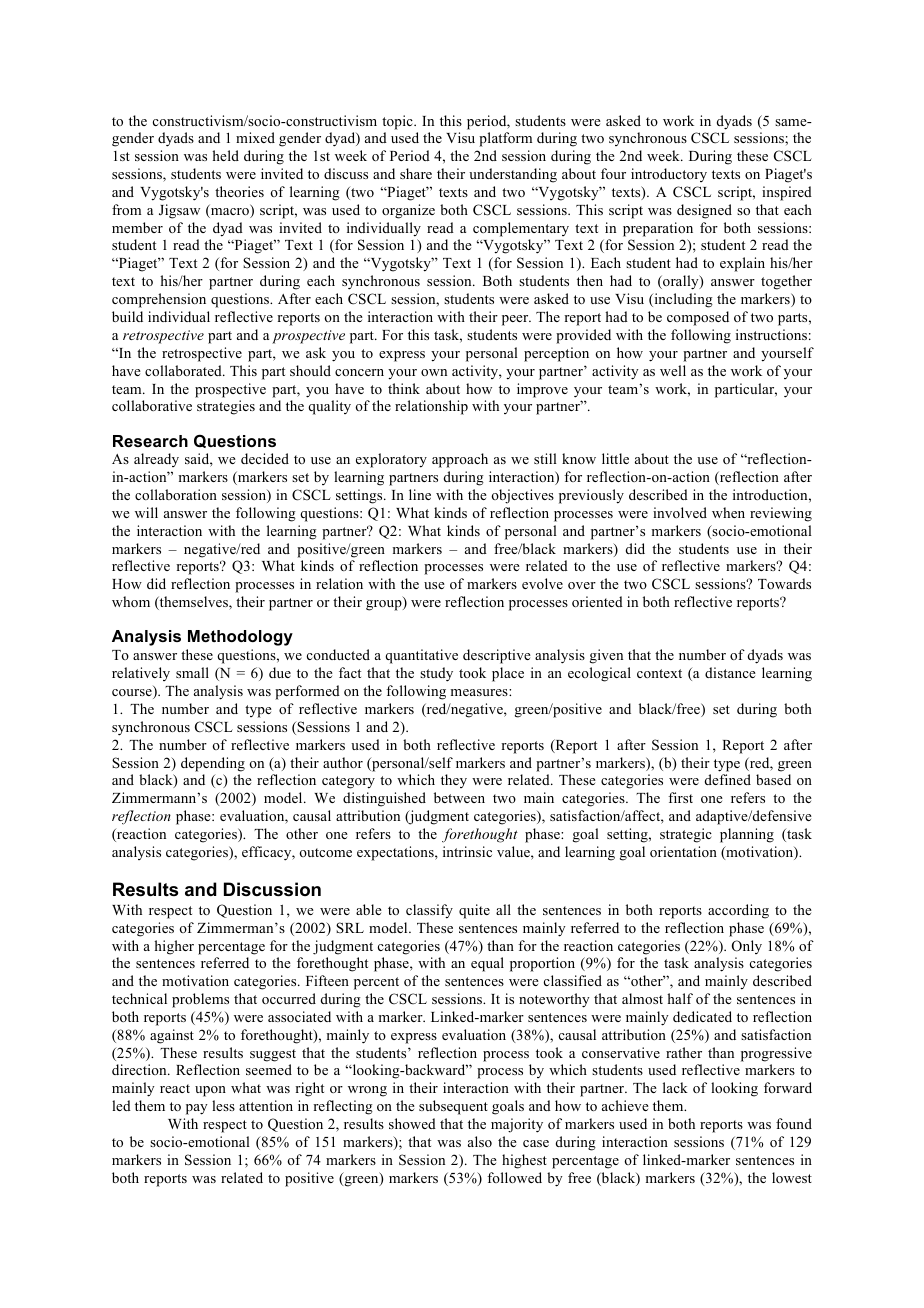 This image has width=924, height=1308. I want to click on when, so click(728, 512).
